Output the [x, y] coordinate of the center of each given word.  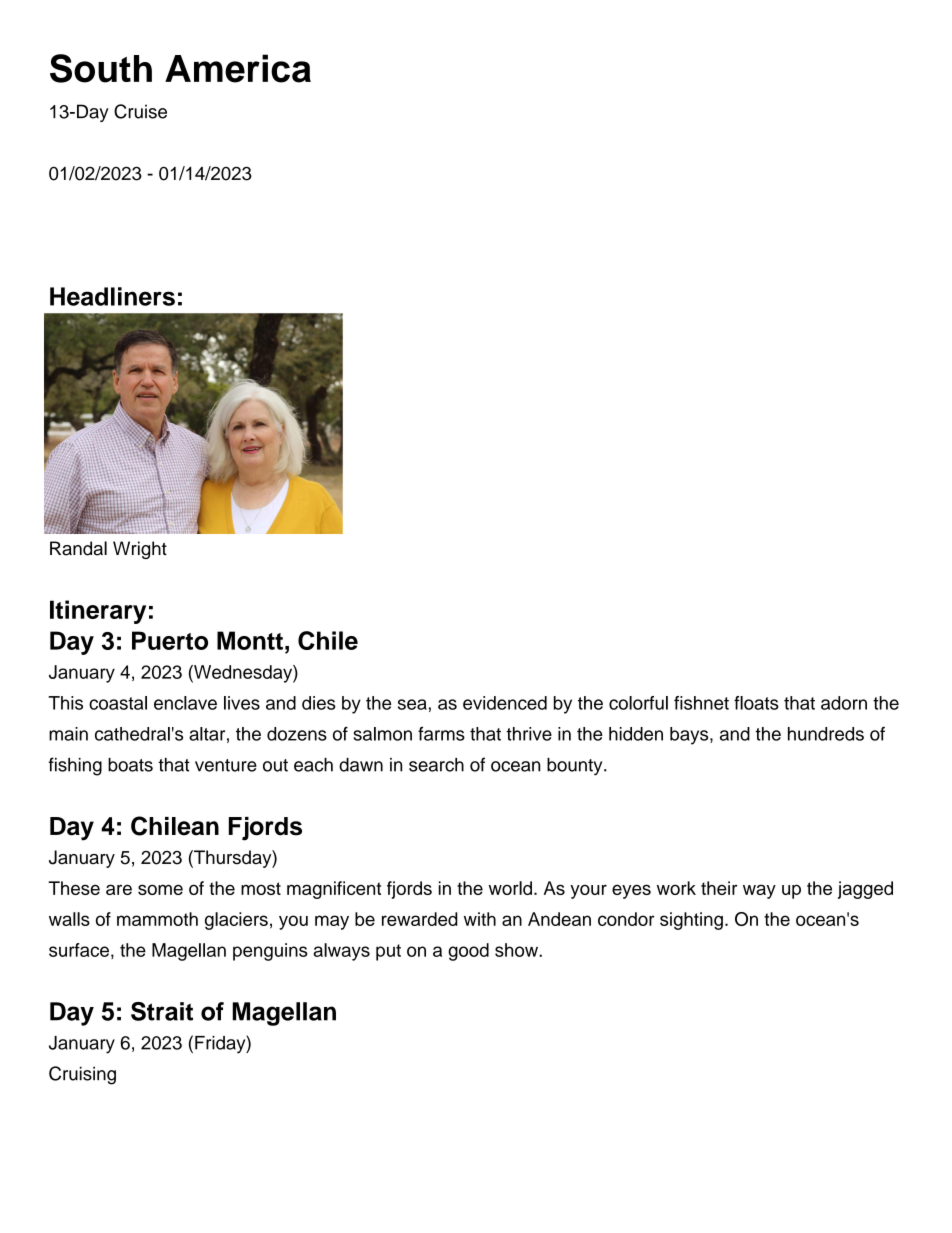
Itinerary [98, 612]
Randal [78, 548]
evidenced [505, 703]
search [436, 765]
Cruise [140, 111]
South [101, 68]
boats [130, 765]
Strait [162, 1011]
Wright [140, 550]
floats [756, 703]
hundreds [826, 734]
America [238, 68]
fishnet [701, 703]
